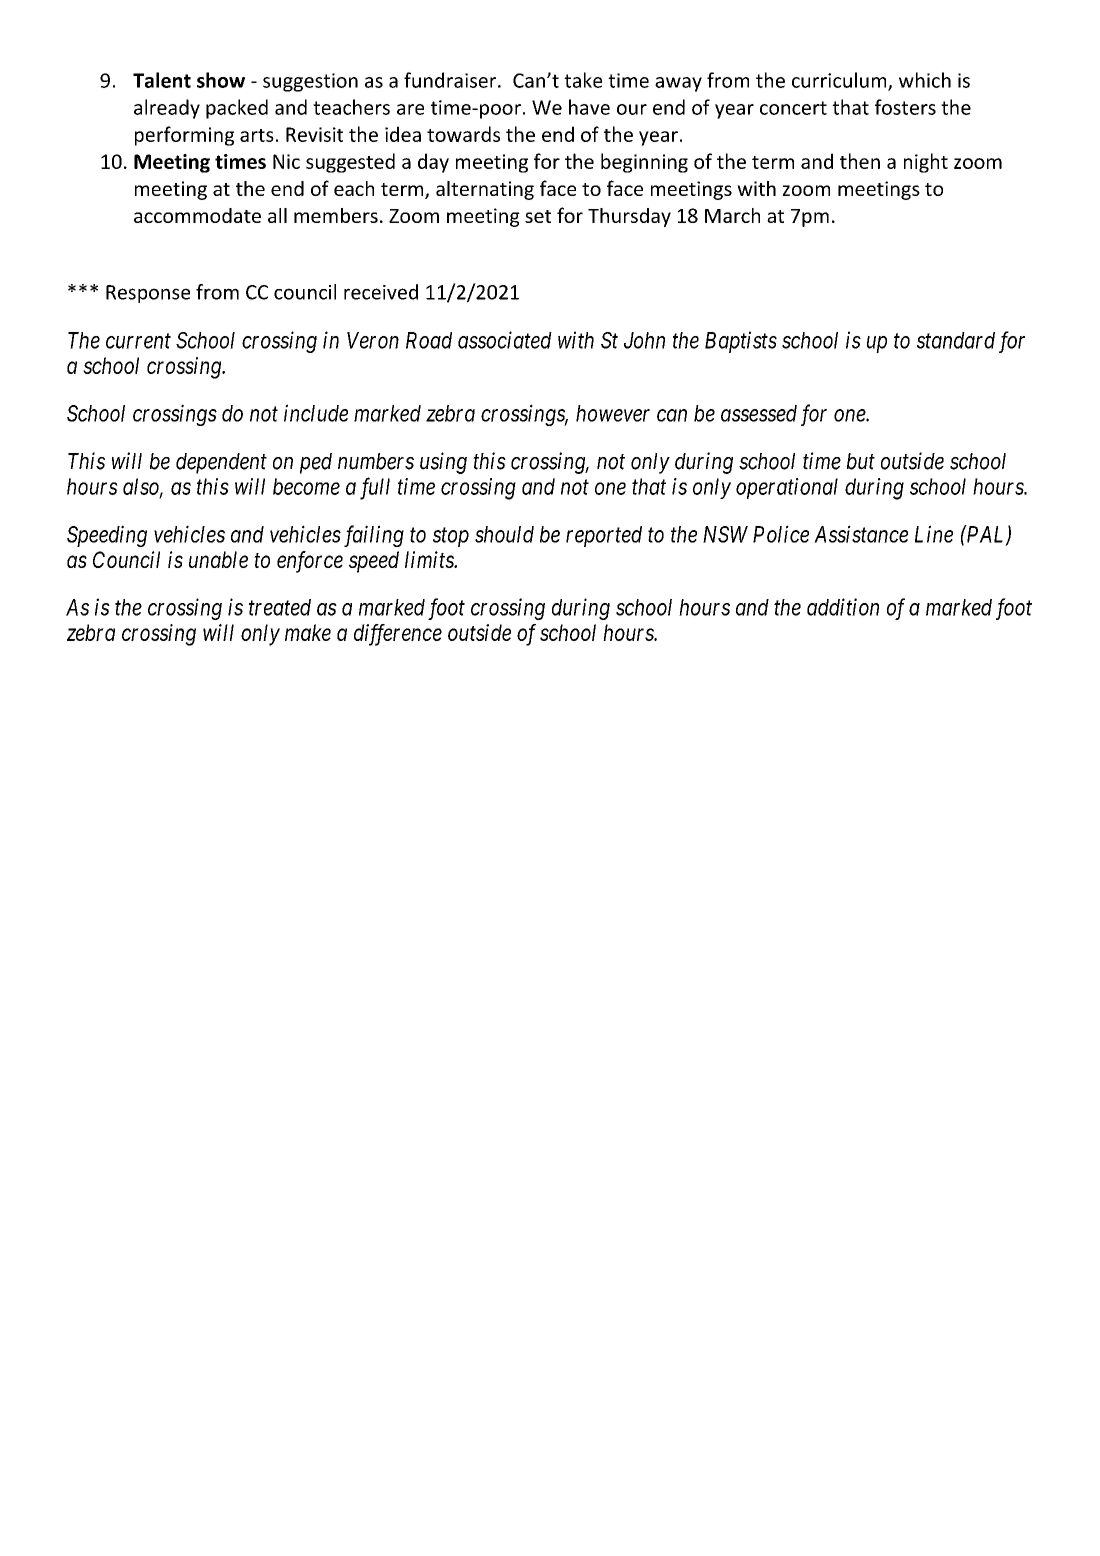 This screenshot has width=1100, height=1556. Describe the element at coordinates (221, 463) in the screenshot. I see `dependent` at that location.
